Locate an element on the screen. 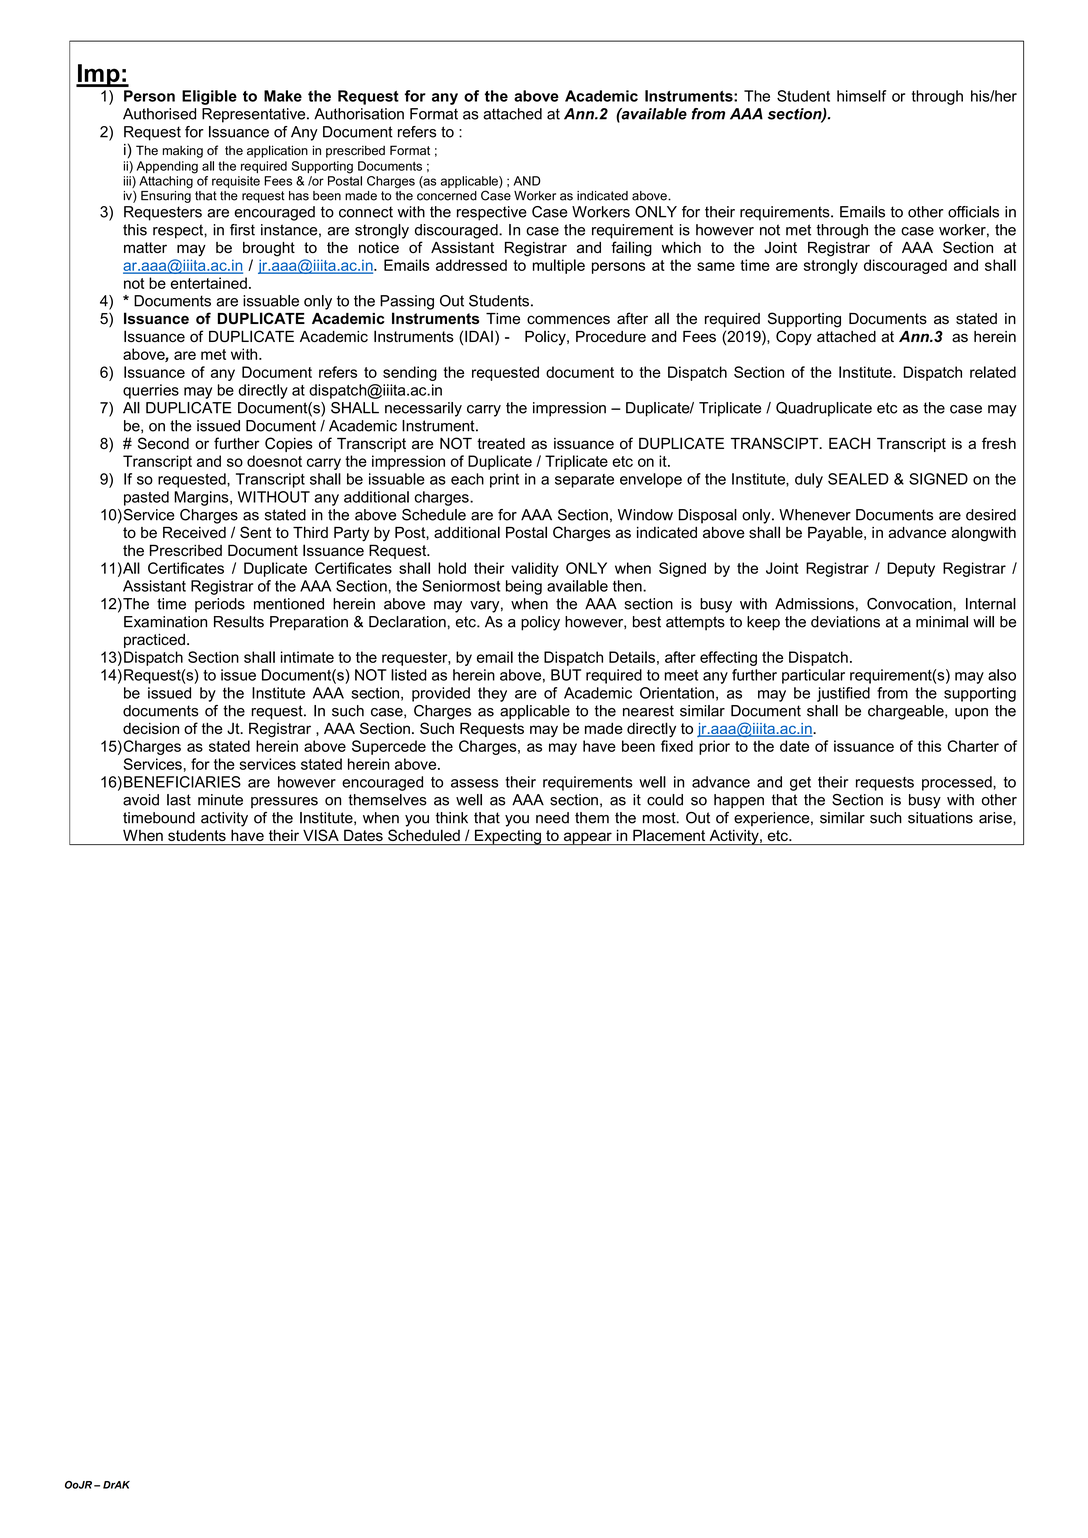 The height and width of the screenshot is (1538, 1088). doesnot is located at coordinates (274, 461).
